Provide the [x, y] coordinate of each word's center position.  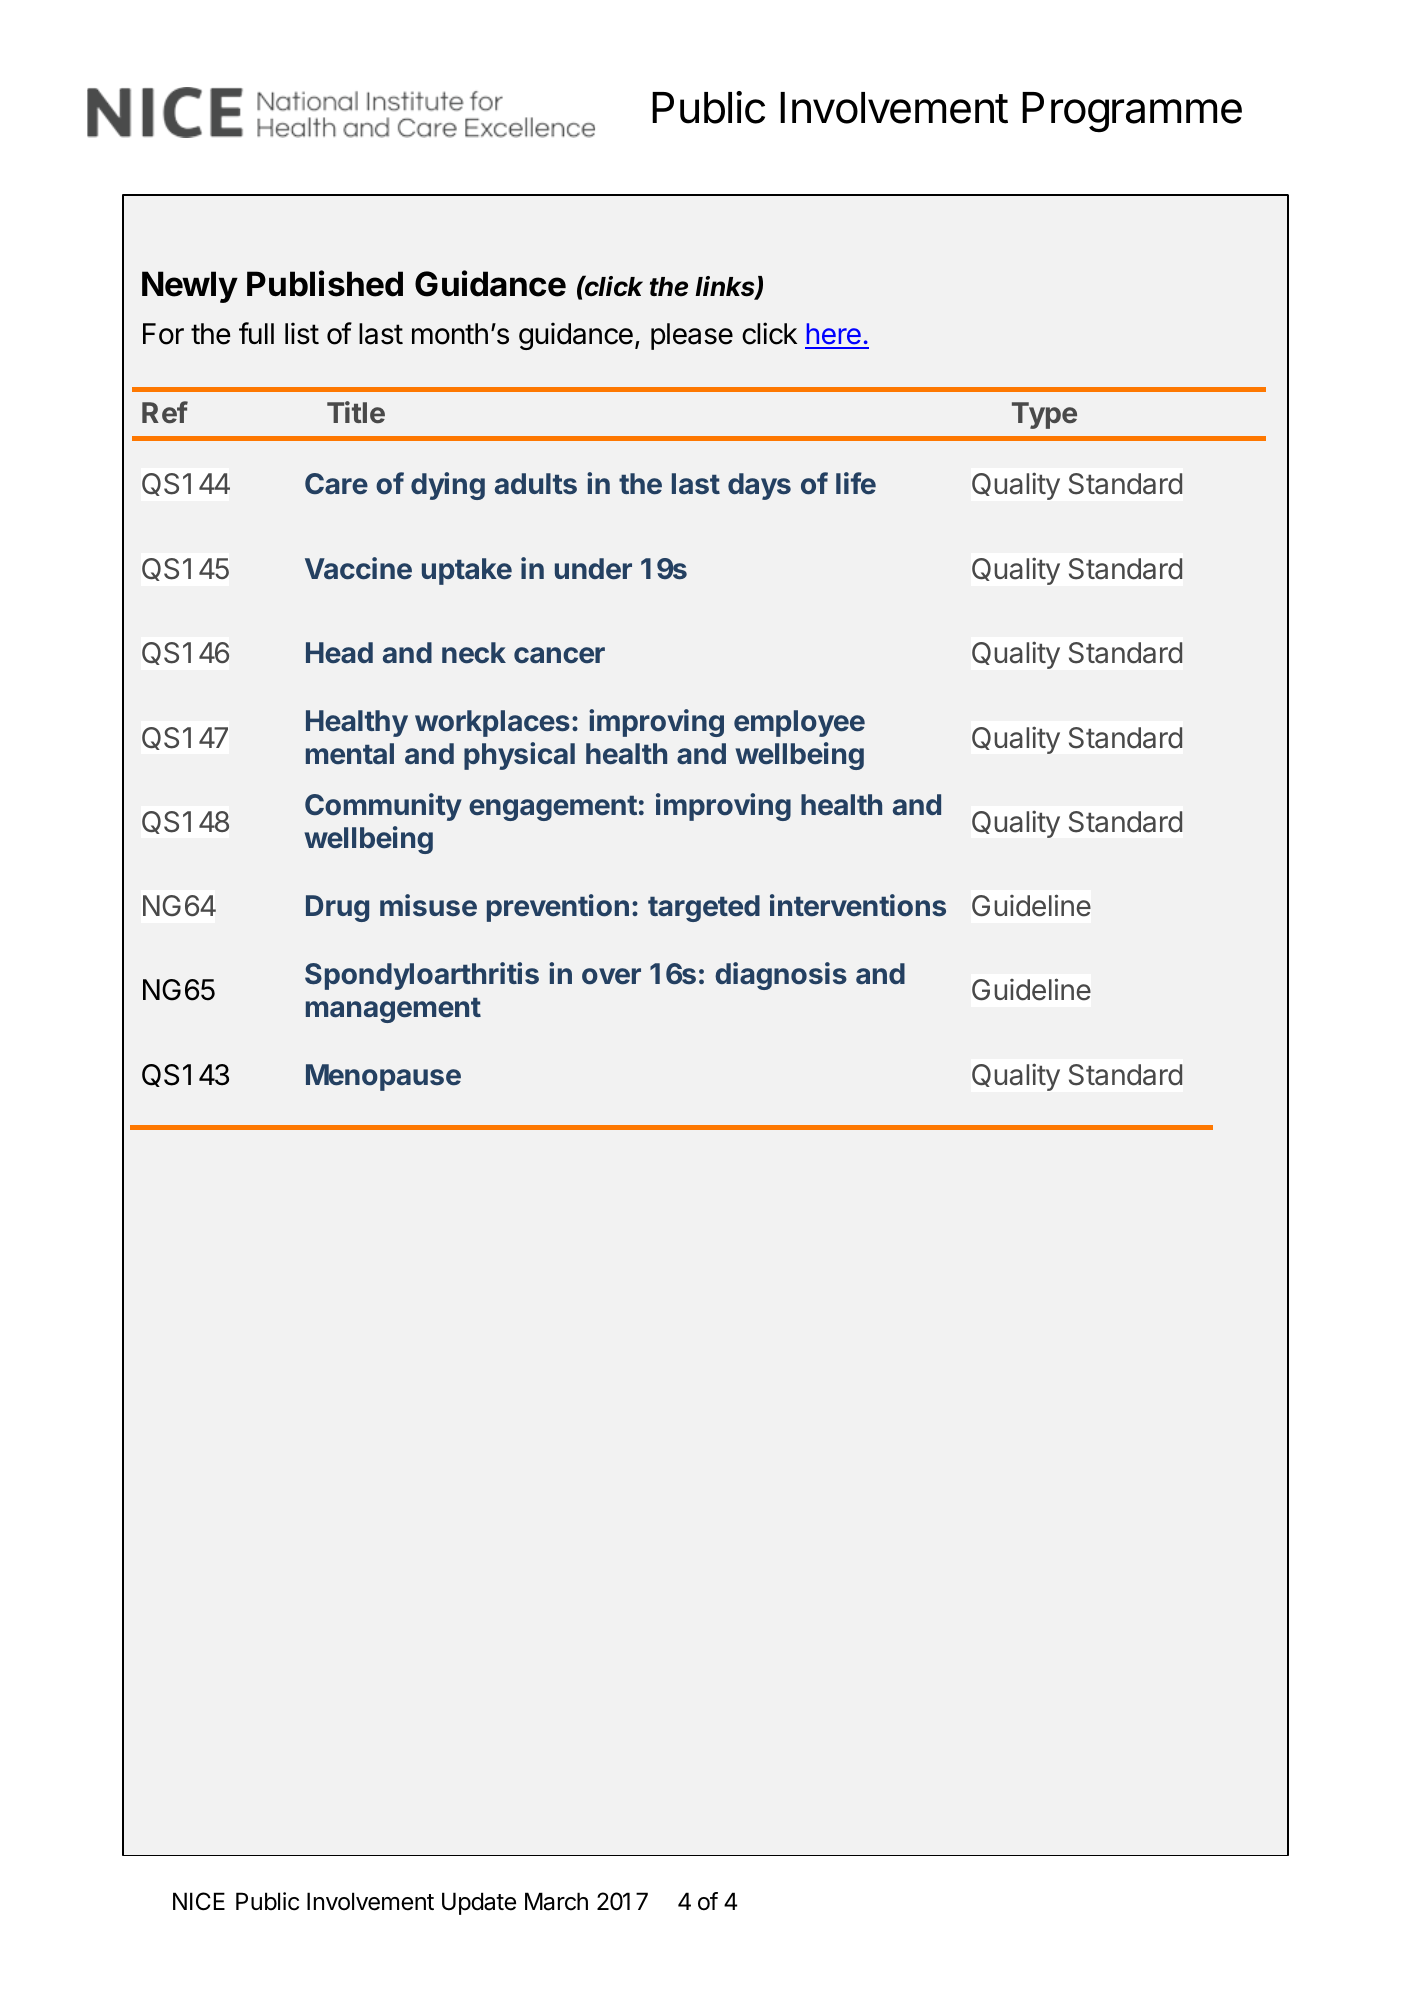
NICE [199, 1901]
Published [325, 283]
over [611, 976]
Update [479, 1903]
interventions [858, 905]
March [556, 1901]
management [393, 1010]
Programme [1132, 112]
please [692, 336]
